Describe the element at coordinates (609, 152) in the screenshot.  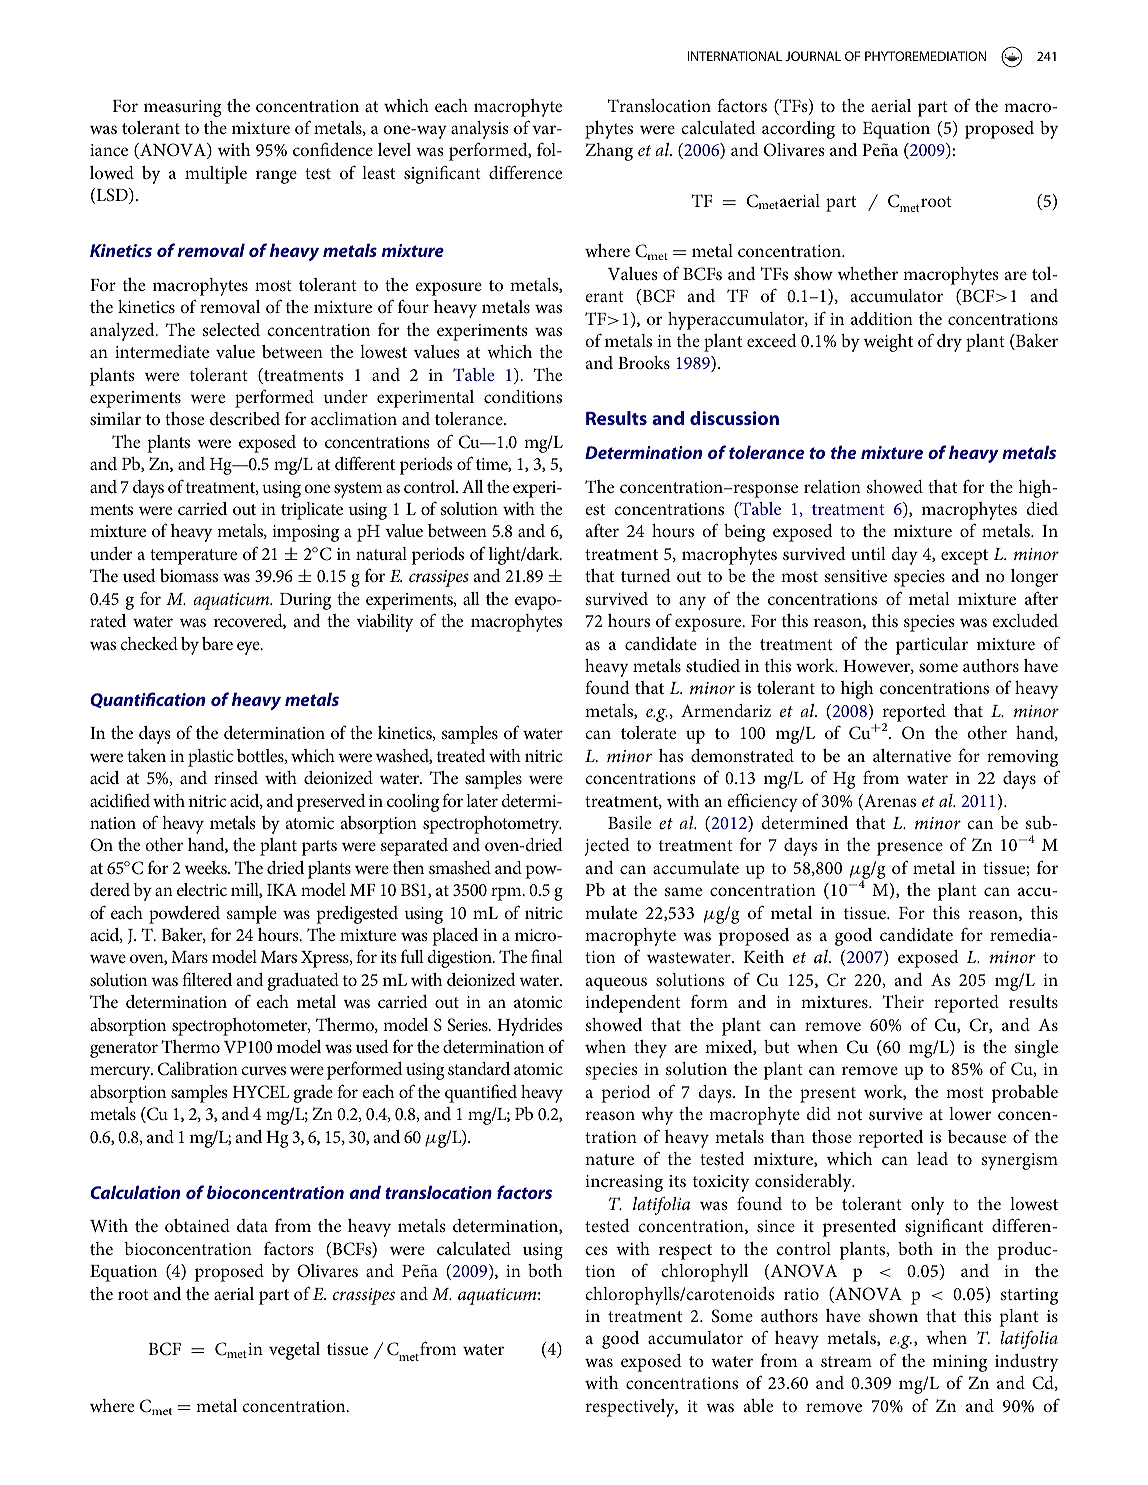
I see `Zhang` at that location.
